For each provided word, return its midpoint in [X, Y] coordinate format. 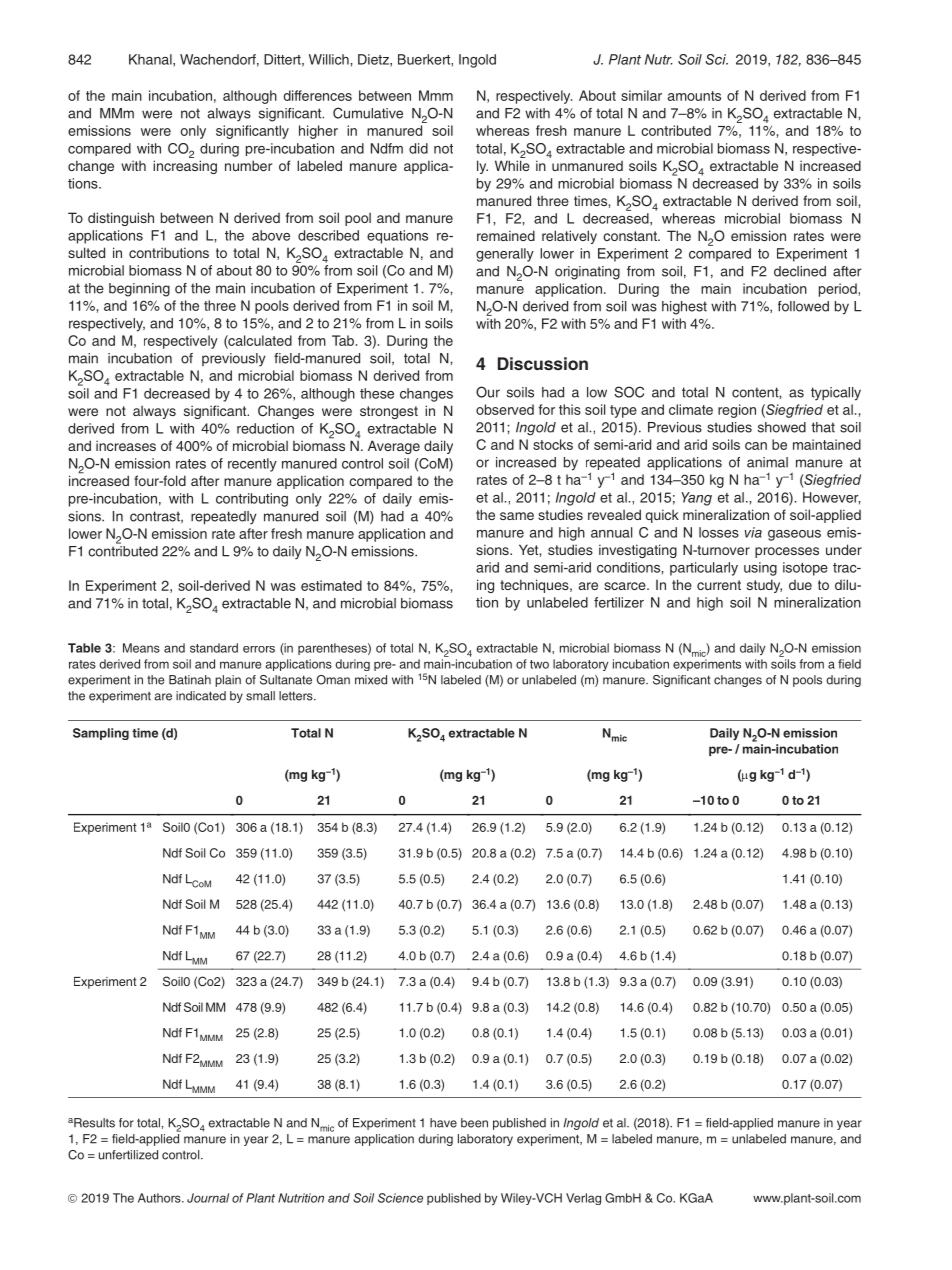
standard [214, 648]
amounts [694, 96]
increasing [185, 167]
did [418, 148]
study [764, 586]
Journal [208, 1198]
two [539, 664]
